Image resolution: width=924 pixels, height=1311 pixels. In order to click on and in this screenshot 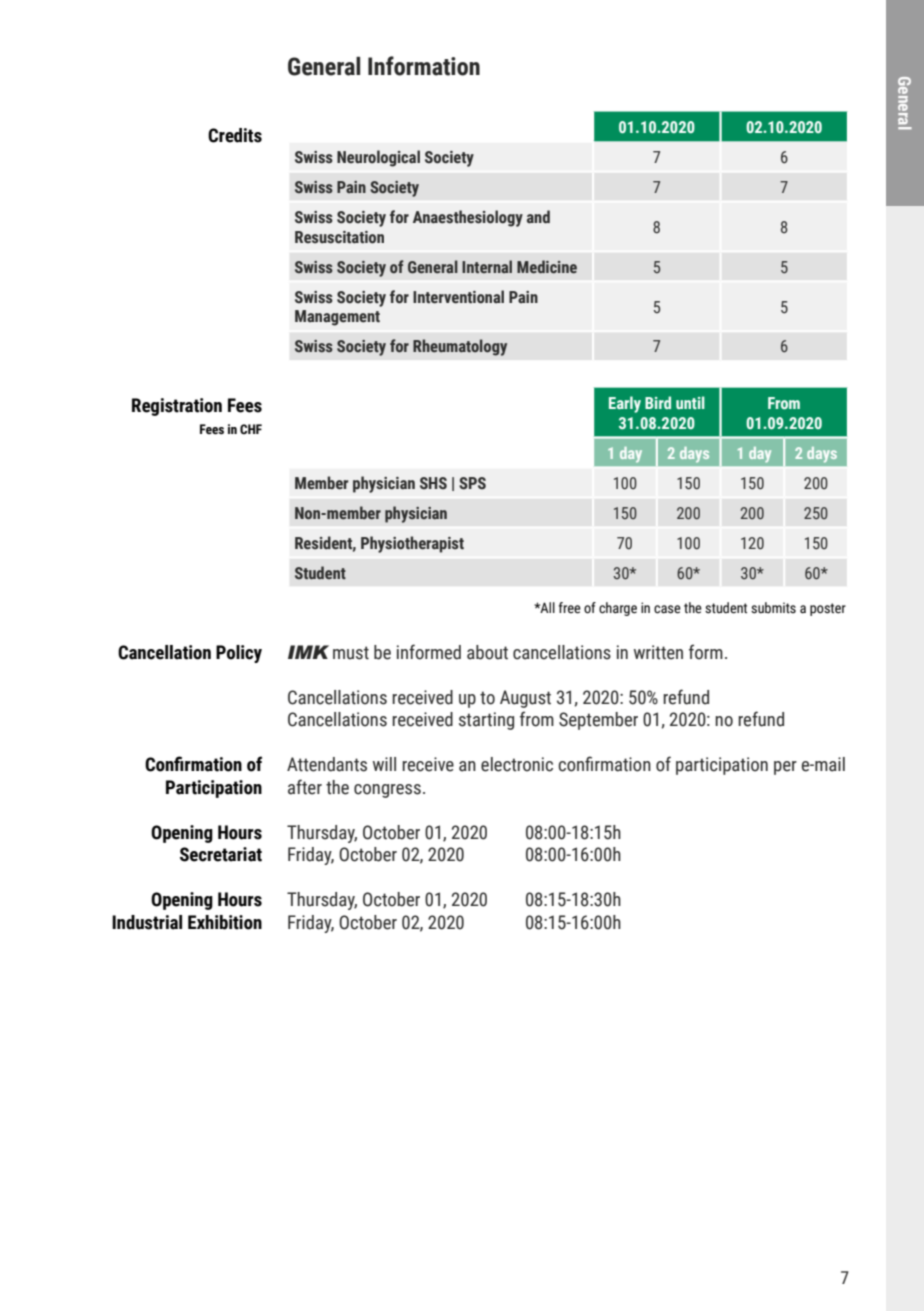, I will do `click(538, 217)`.
